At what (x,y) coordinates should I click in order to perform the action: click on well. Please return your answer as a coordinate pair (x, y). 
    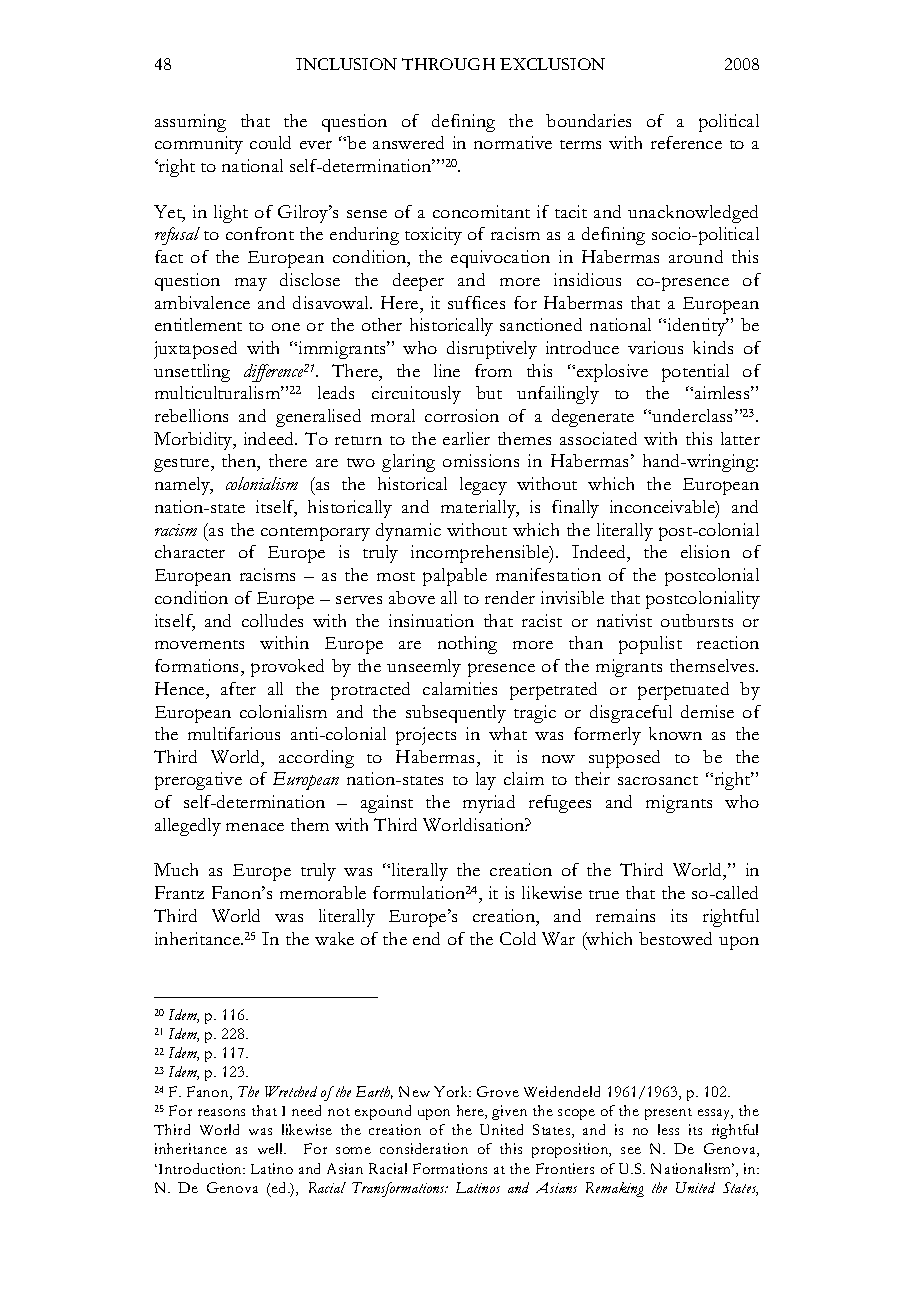
    Looking at the image, I should click on (272, 1148).
